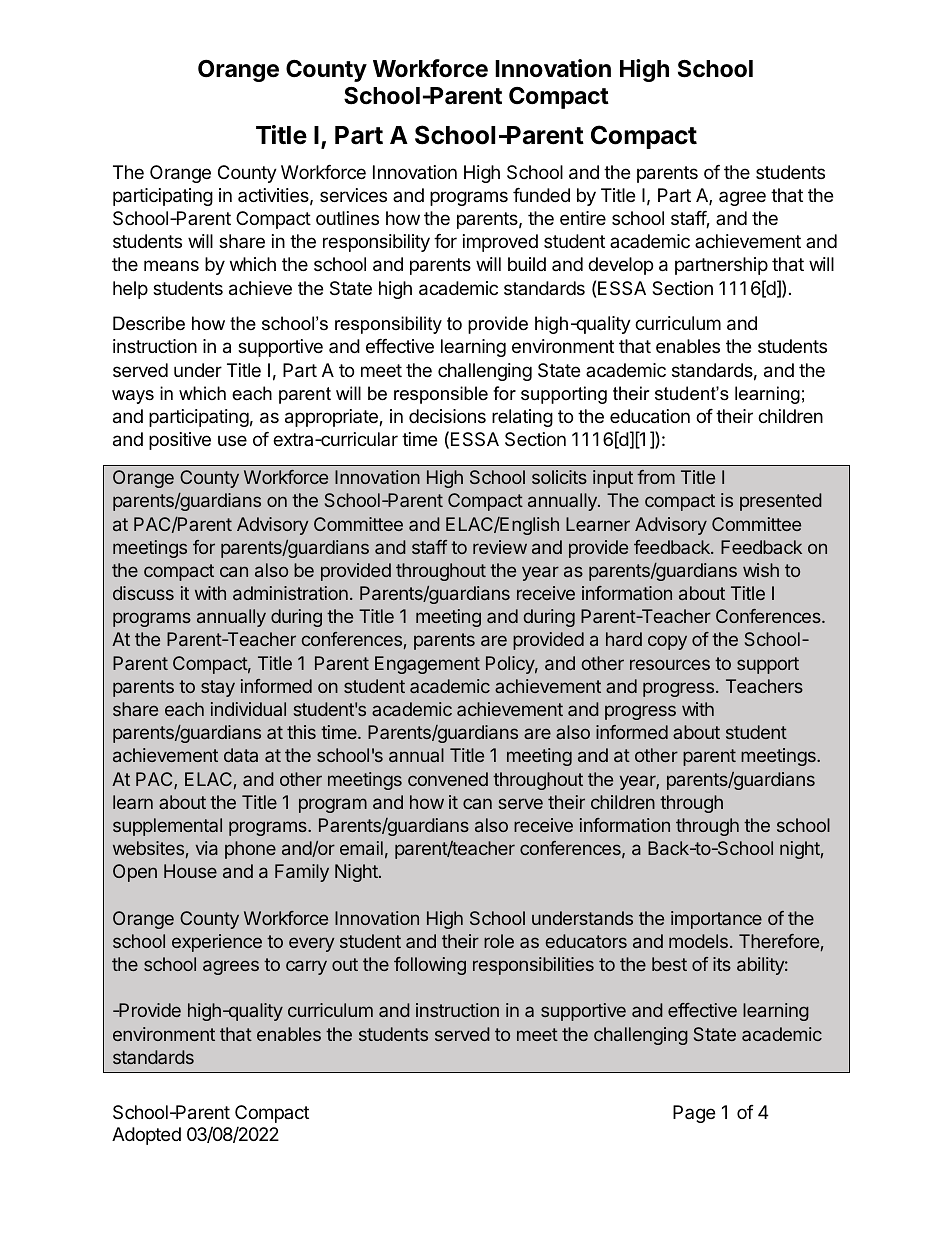 Image resolution: width=952 pixels, height=1233 pixels. Describe the element at coordinates (500, 243) in the page. I see `improved` at that location.
